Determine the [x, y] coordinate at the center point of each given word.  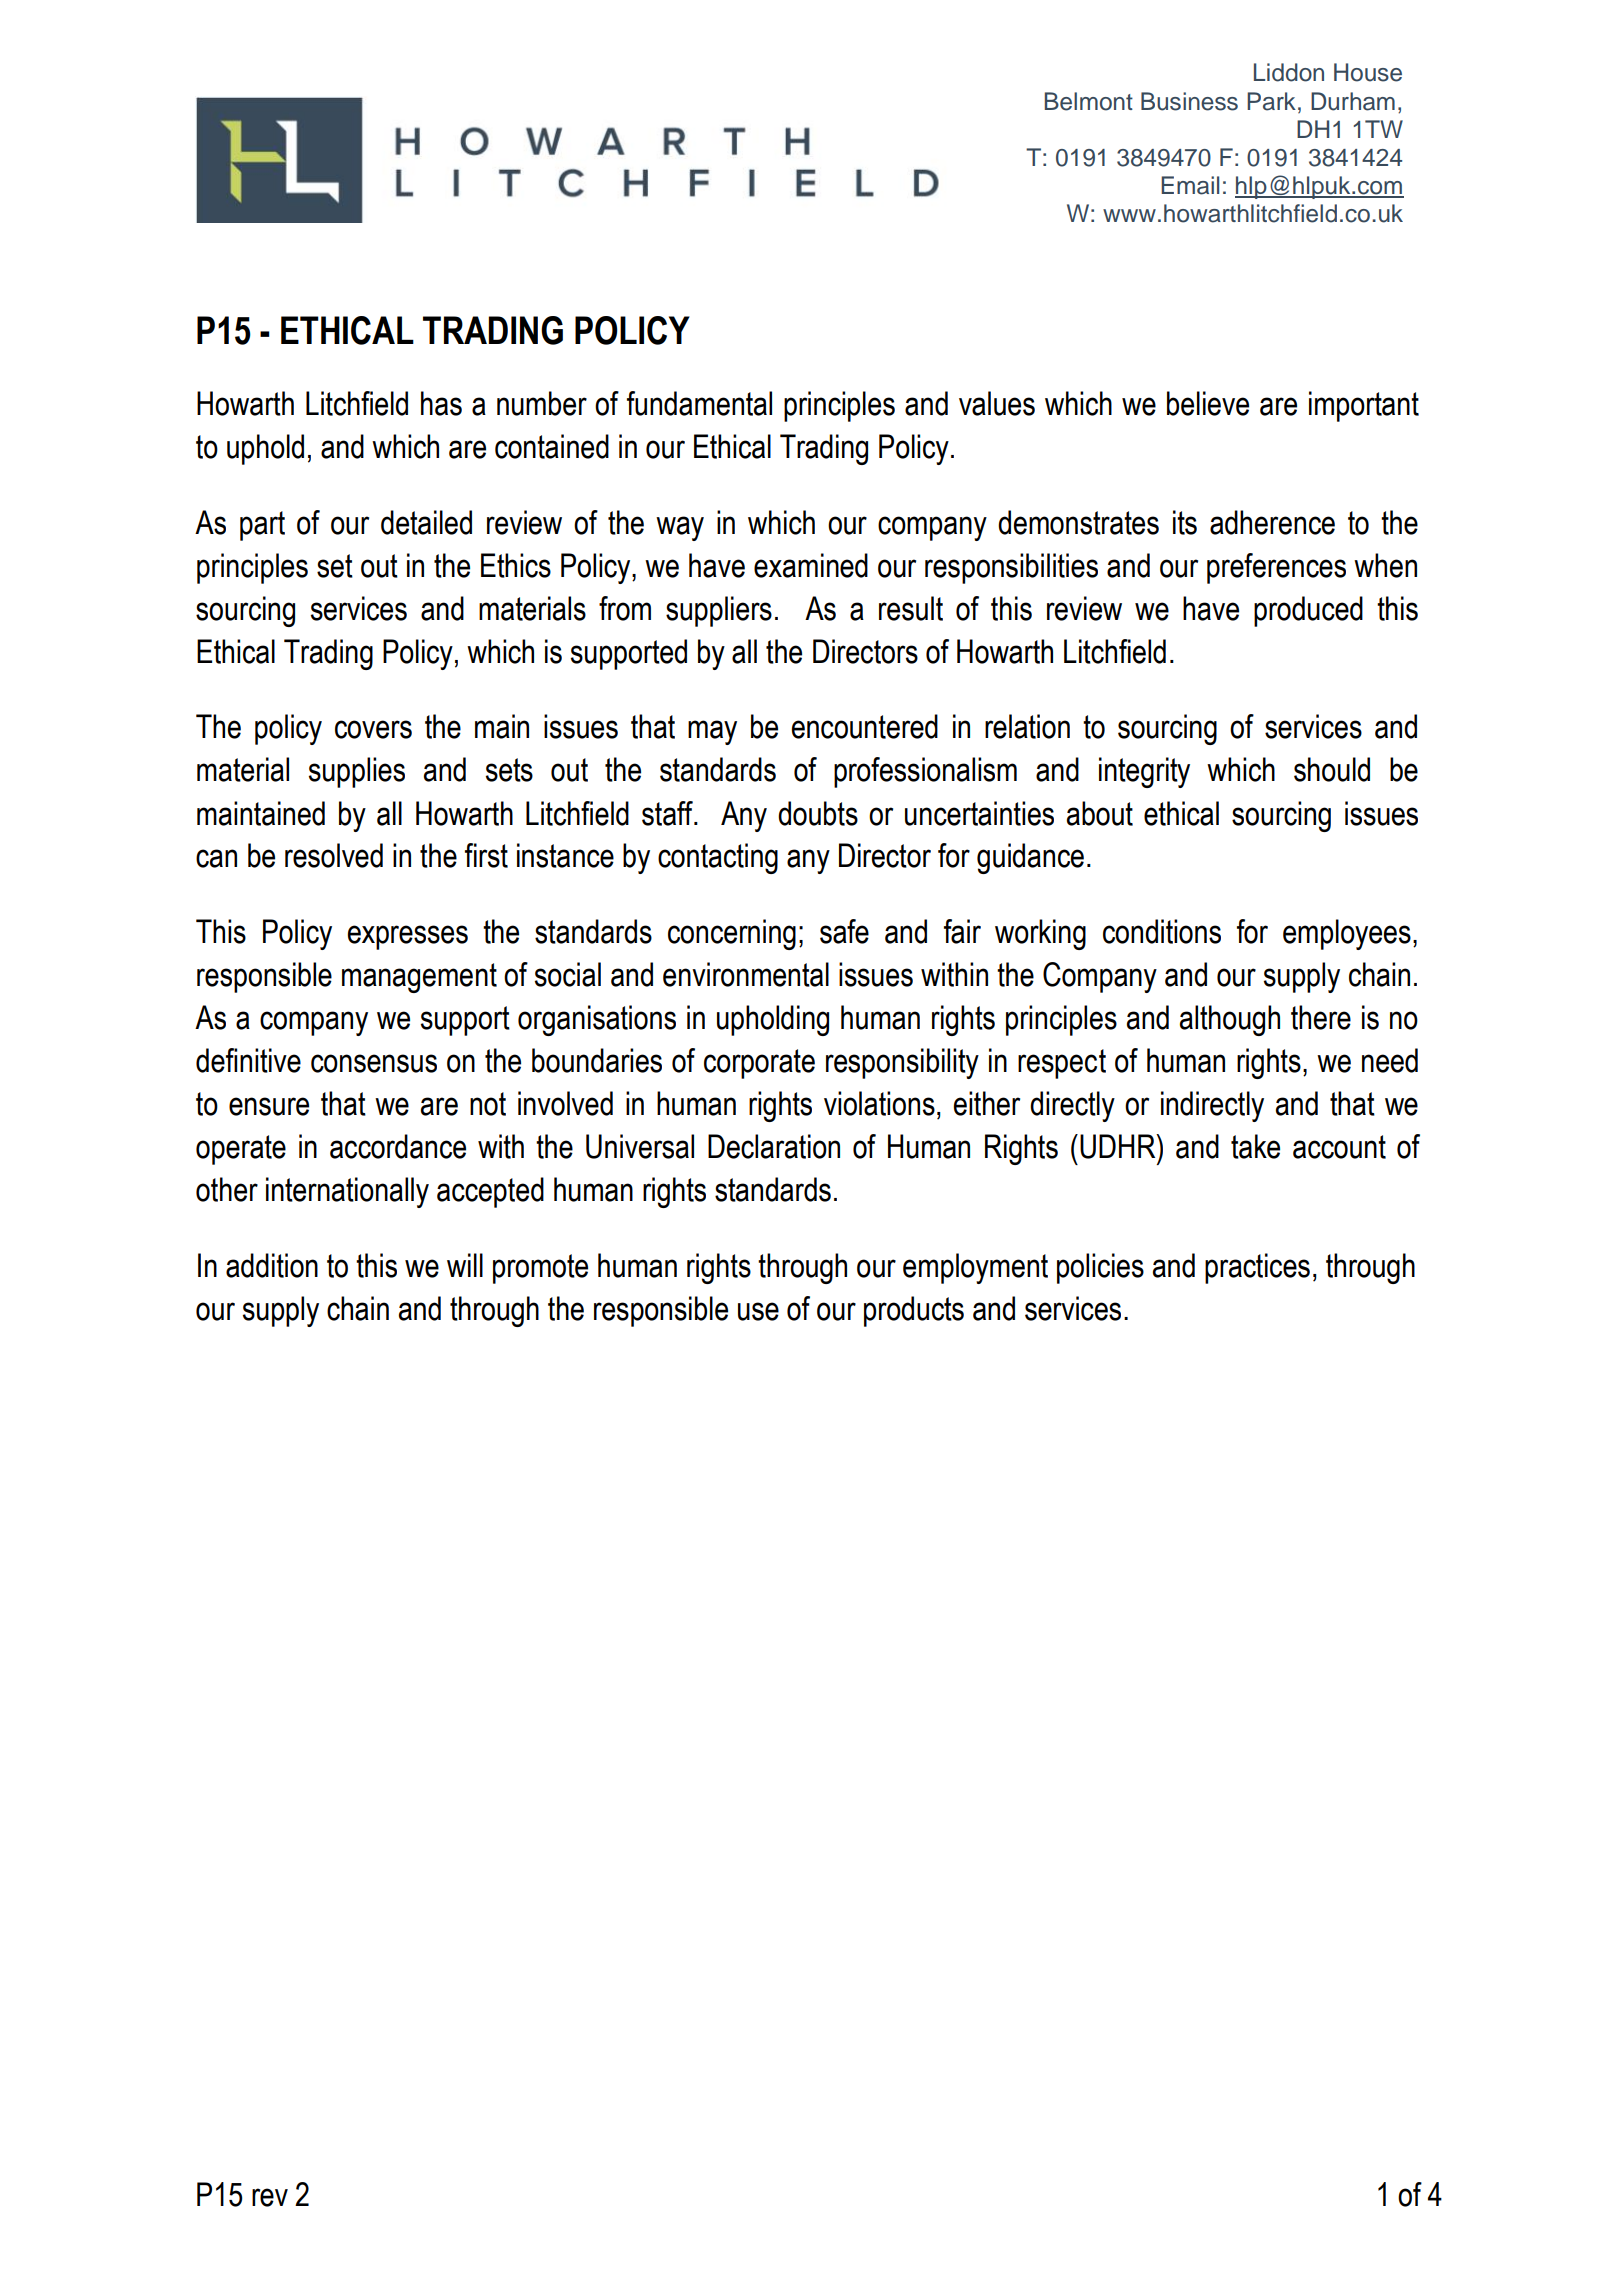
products [914, 1311]
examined [811, 565]
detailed [426, 522]
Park [1271, 101]
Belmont [1089, 101]
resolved [334, 855]
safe [844, 931]
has [441, 403]
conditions [1162, 931]
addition [272, 1265]
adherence [1272, 522]
